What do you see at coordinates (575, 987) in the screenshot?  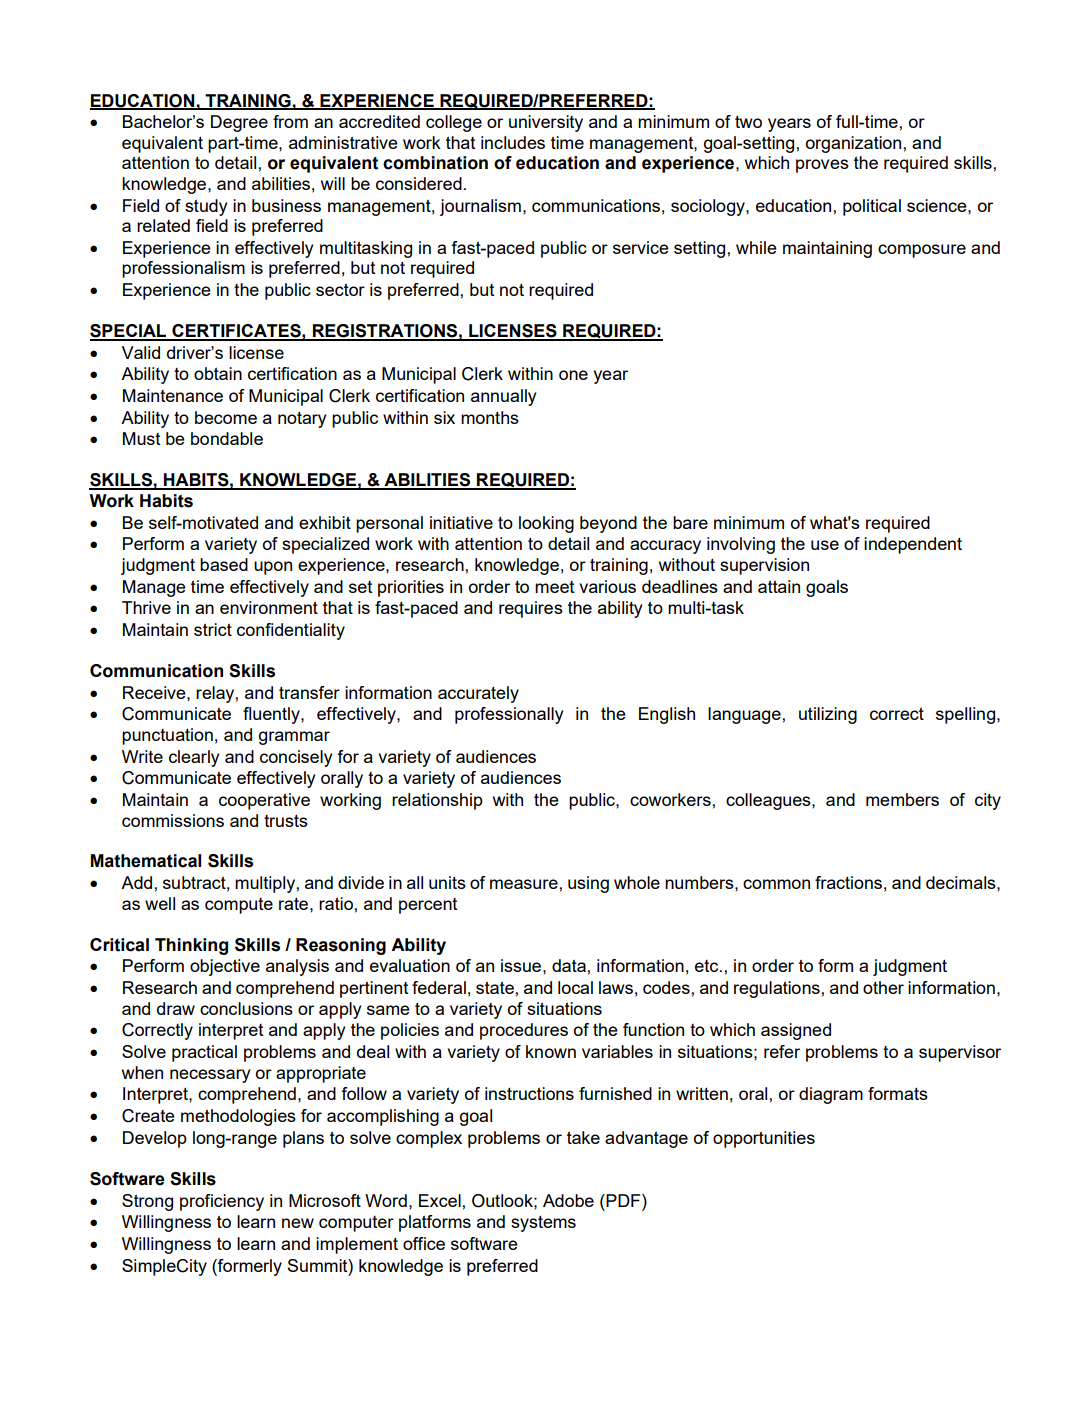 I see `local` at bounding box center [575, 987].
